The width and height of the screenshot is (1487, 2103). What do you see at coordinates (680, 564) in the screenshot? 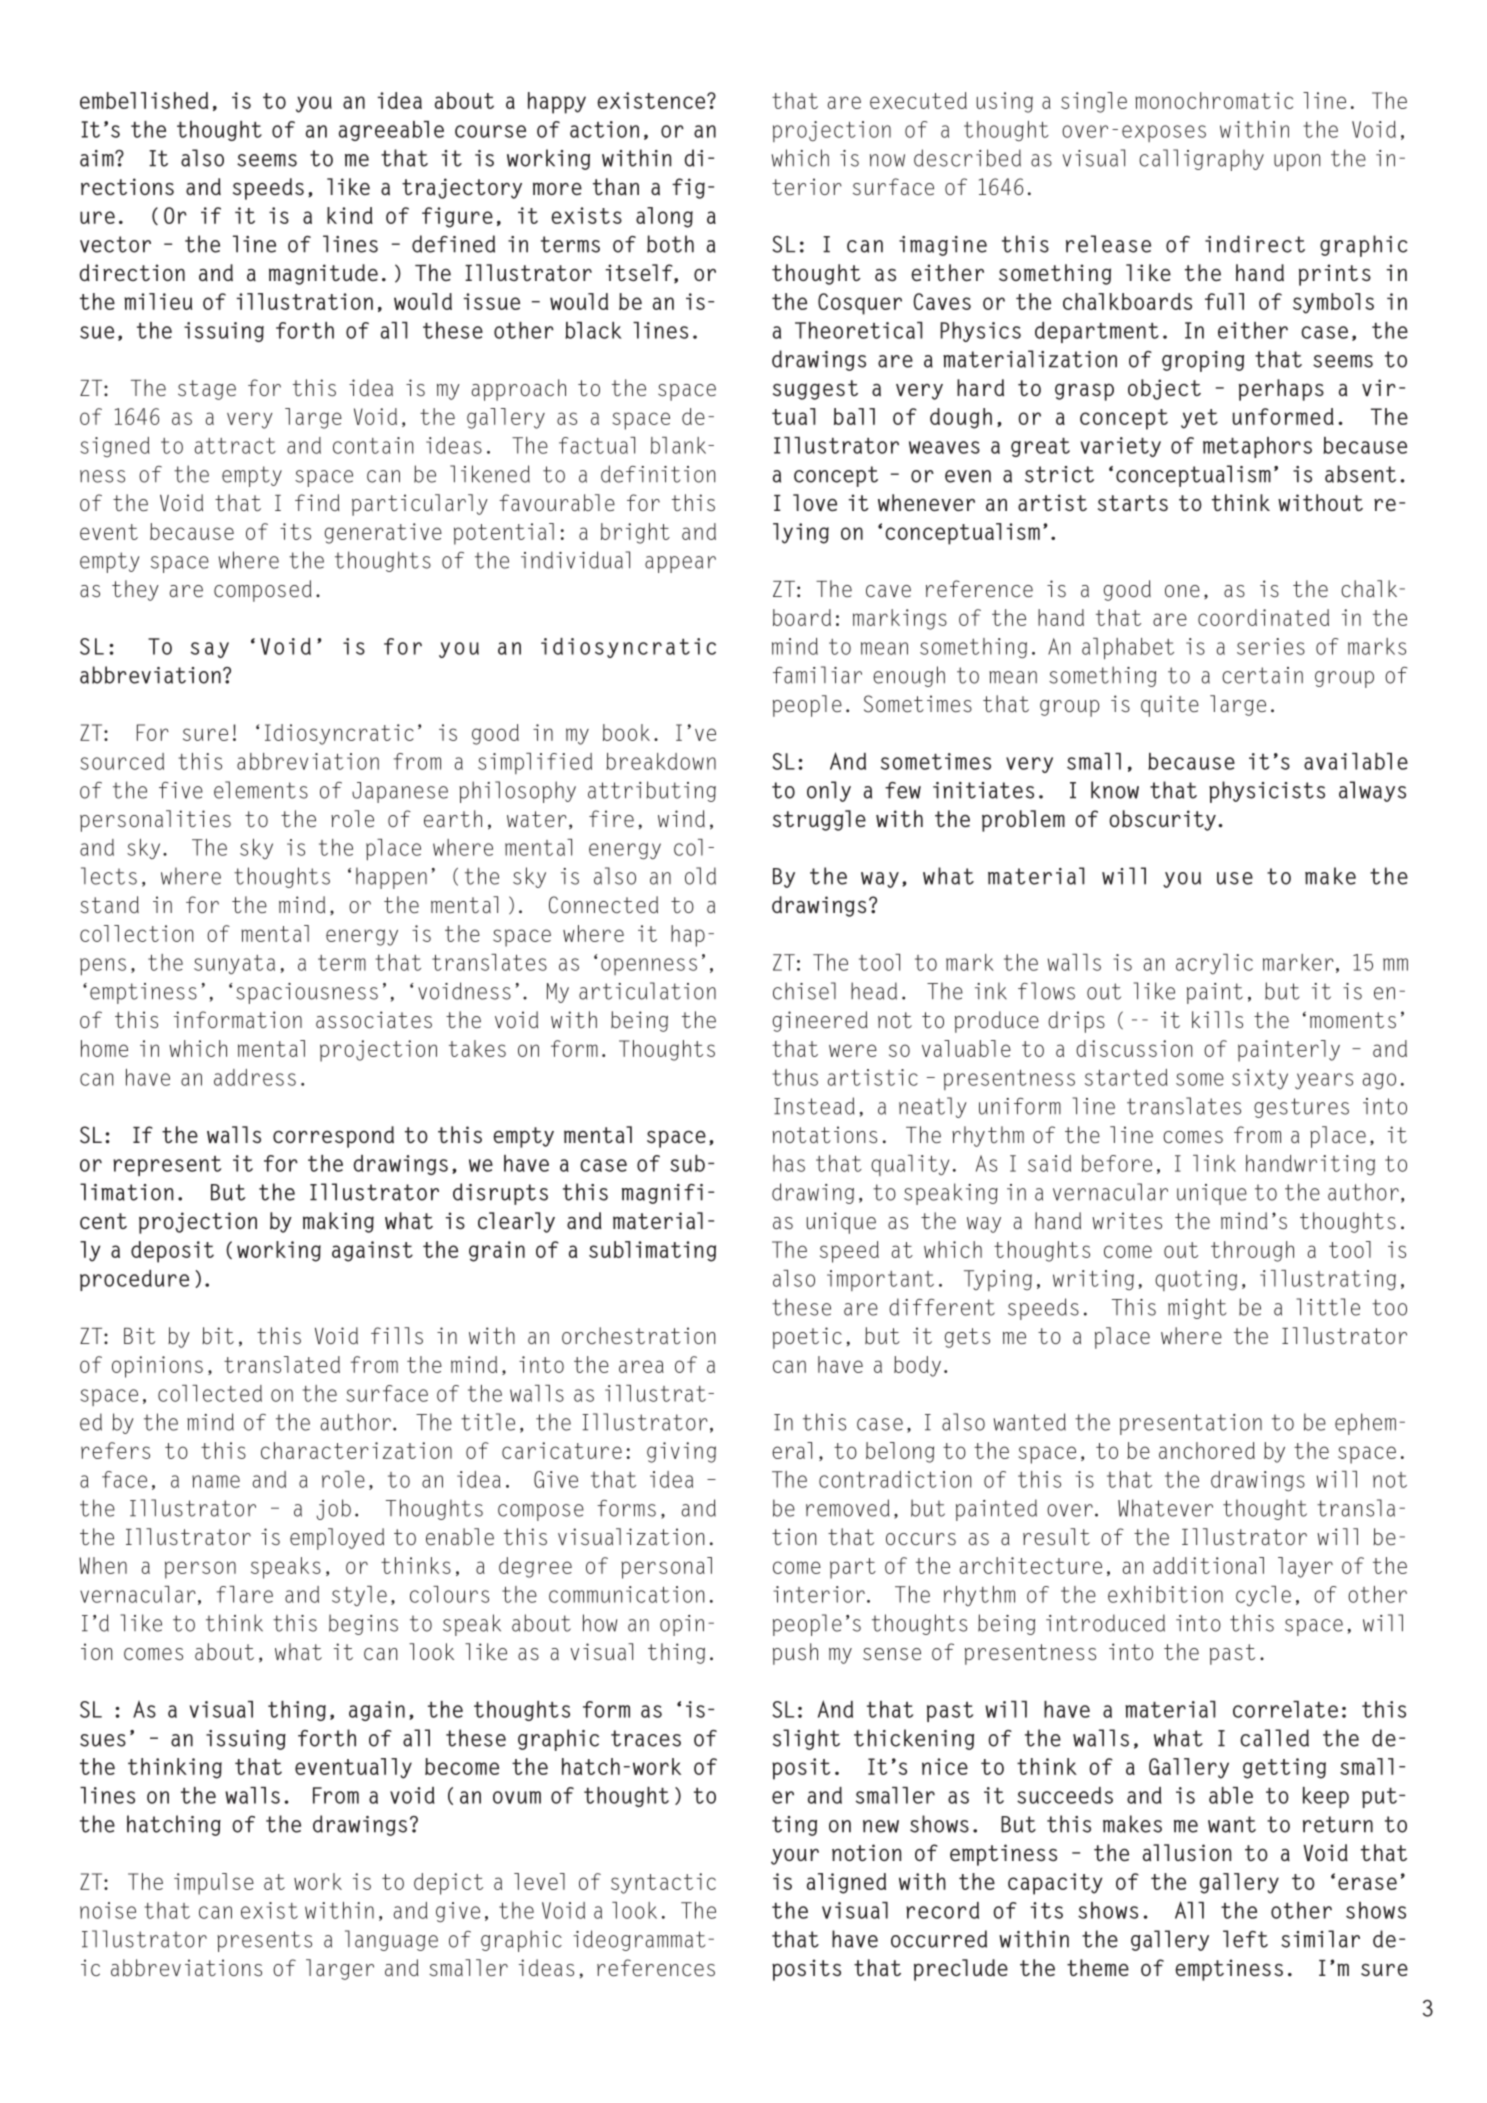
I see `appear` at bounding box center [680, 564].
